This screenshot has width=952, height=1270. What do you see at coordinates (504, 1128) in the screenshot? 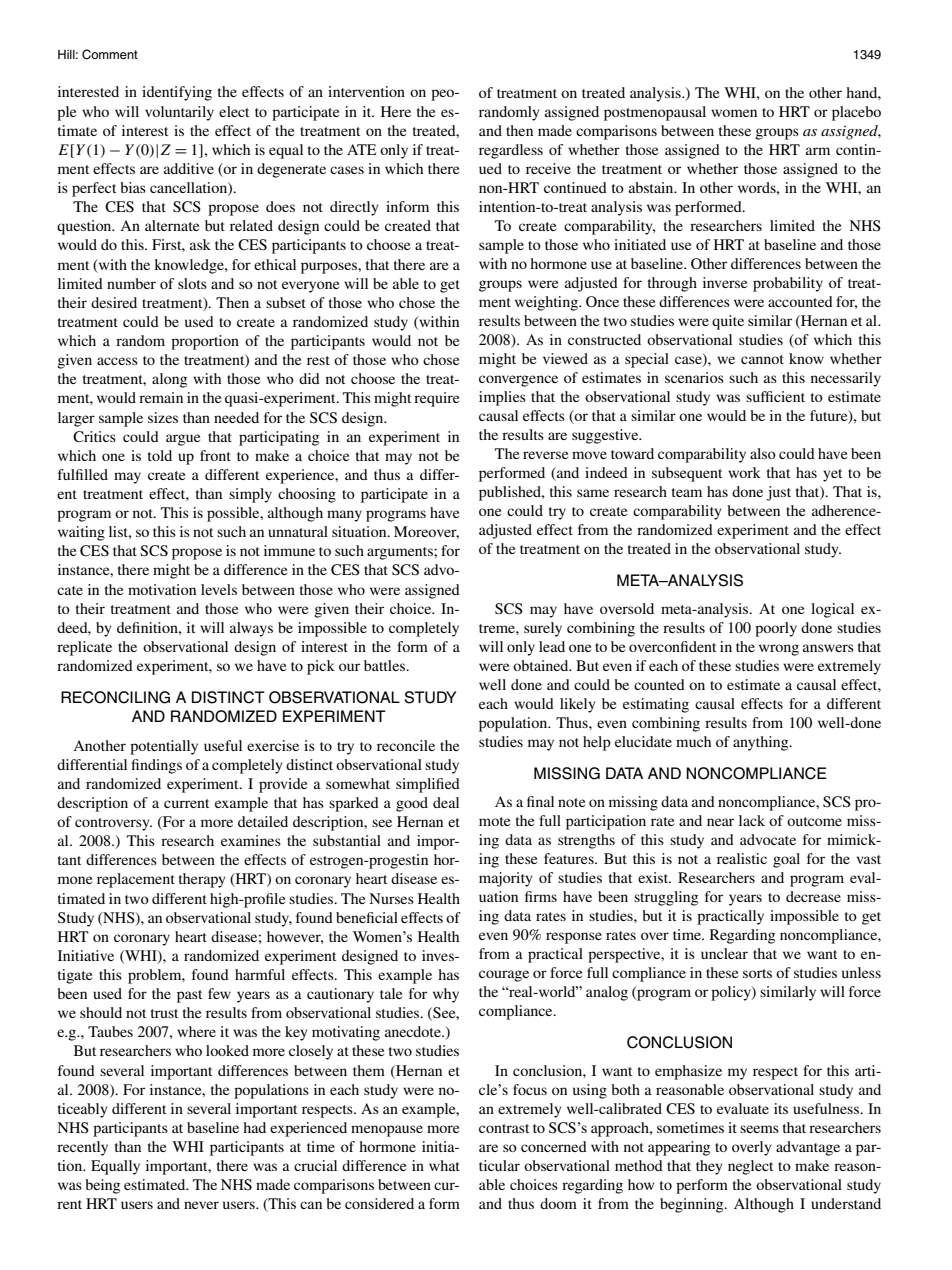
I see `contrast` at bounding box center [504, 1128].
